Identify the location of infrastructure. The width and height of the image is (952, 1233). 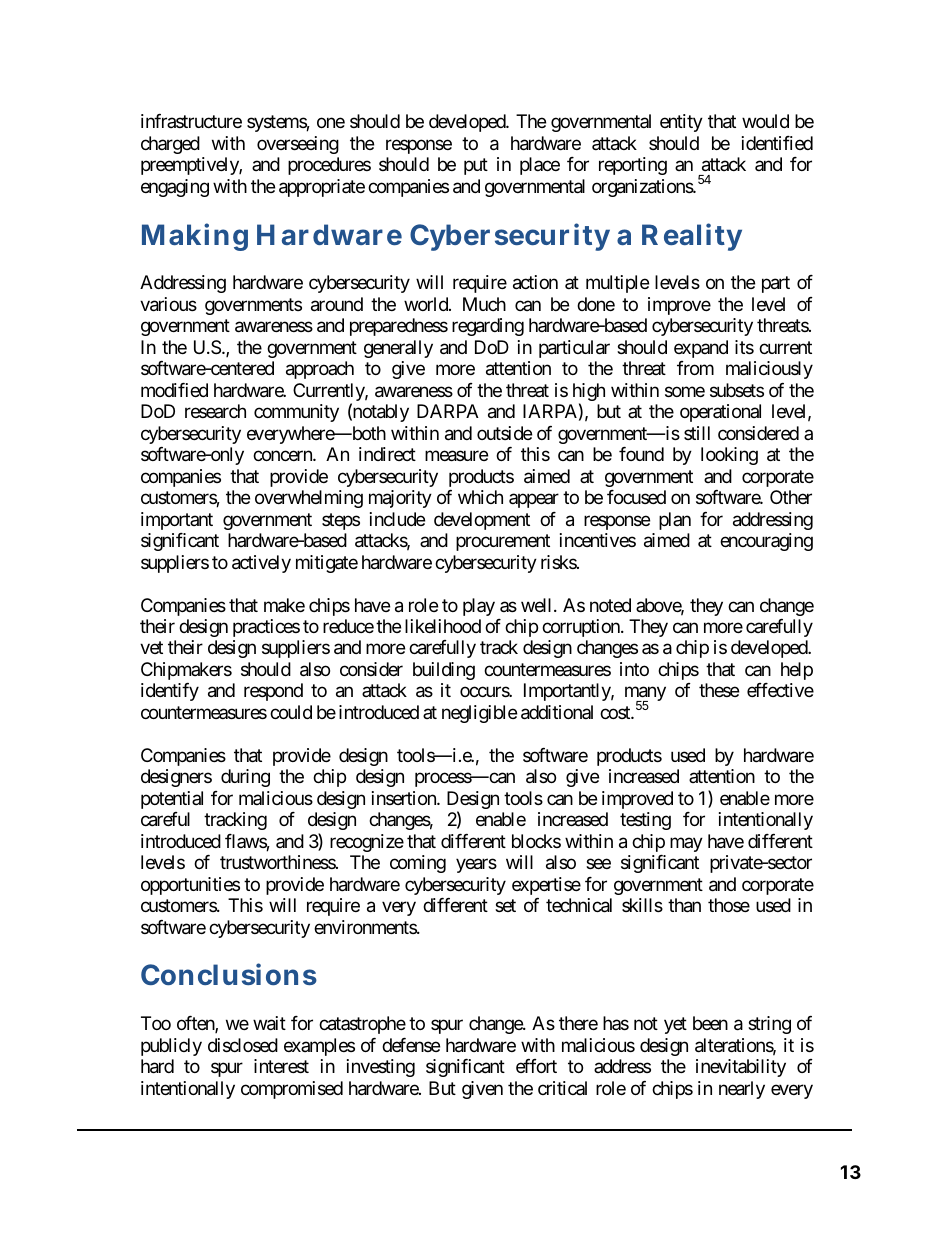
(191, 121).
